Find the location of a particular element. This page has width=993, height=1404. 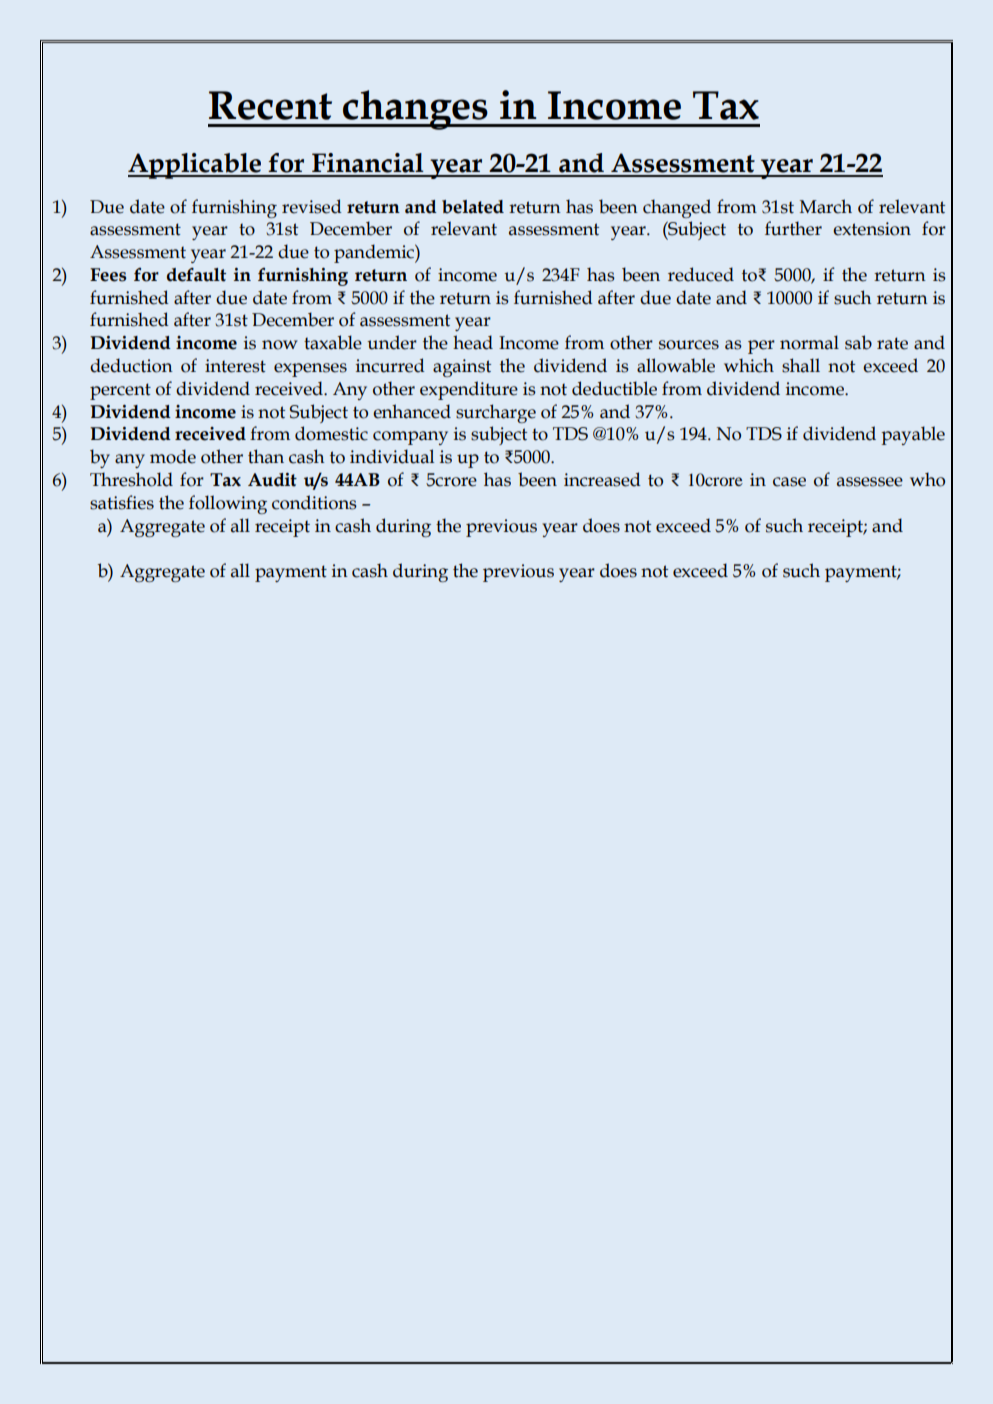

default is located at coordinates (196, 274).
